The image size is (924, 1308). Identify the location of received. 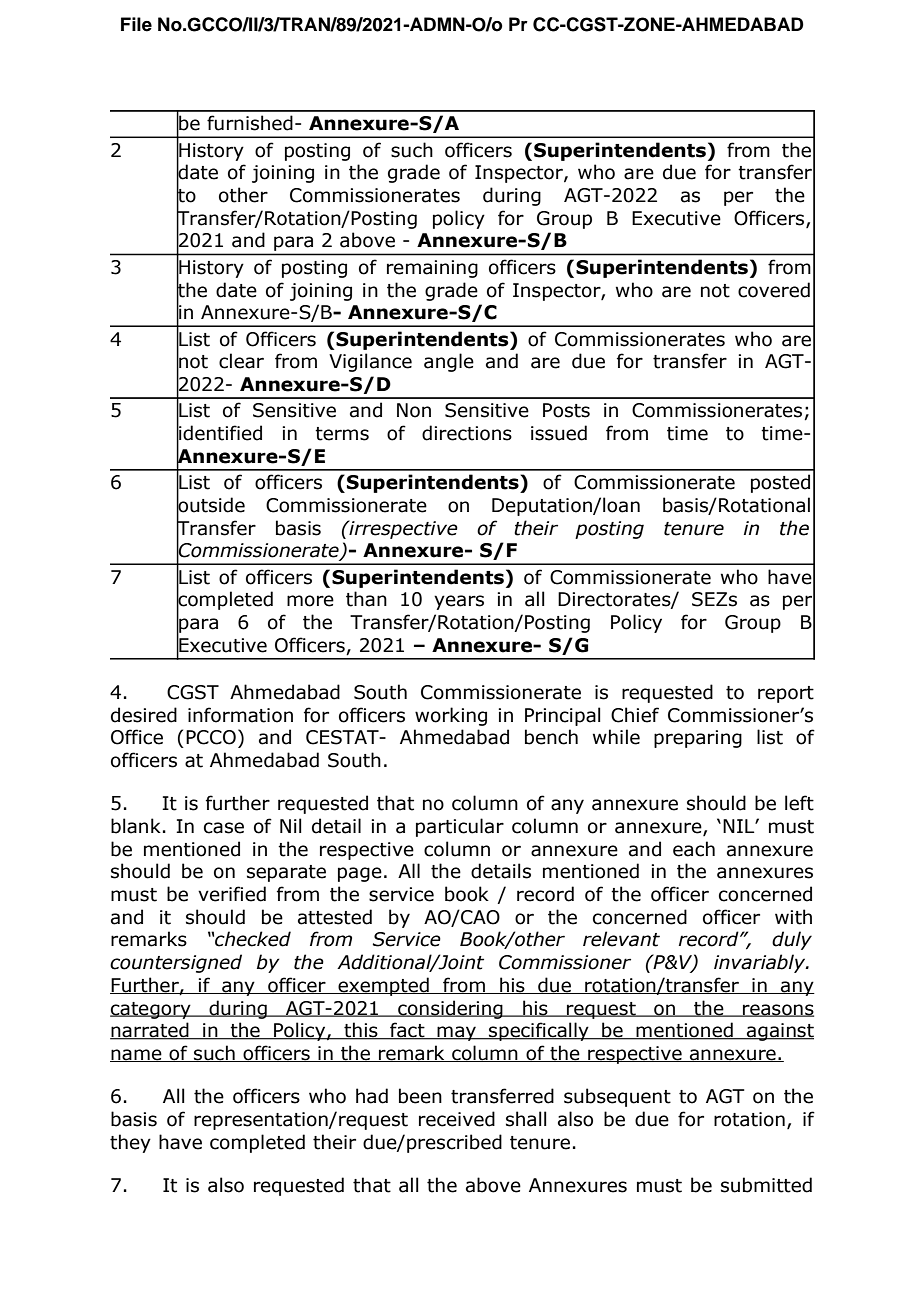
(457, 1119).
